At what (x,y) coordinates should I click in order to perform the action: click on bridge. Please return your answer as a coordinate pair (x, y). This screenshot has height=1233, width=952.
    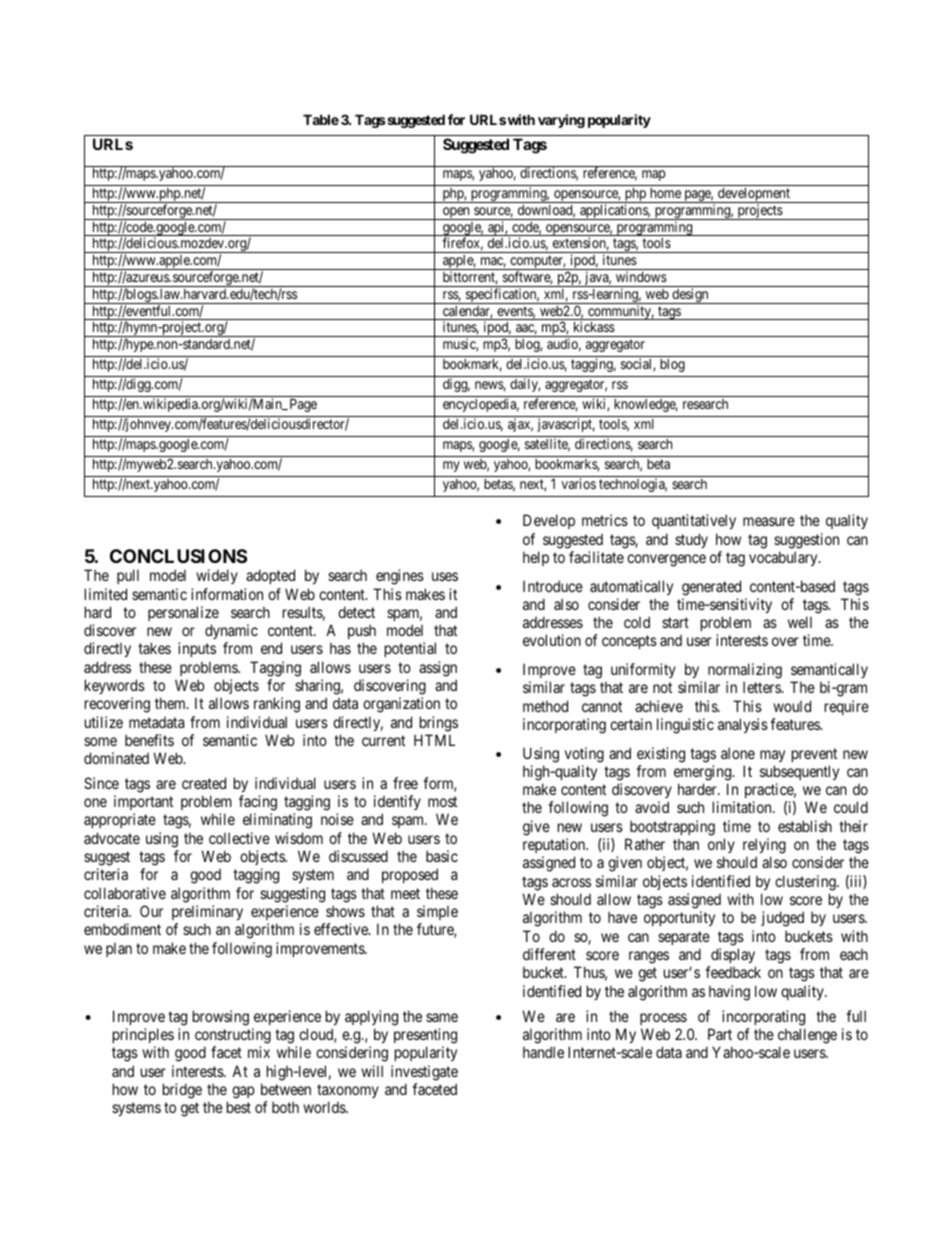
    Looking at the image, I should click on (182, 1091).
